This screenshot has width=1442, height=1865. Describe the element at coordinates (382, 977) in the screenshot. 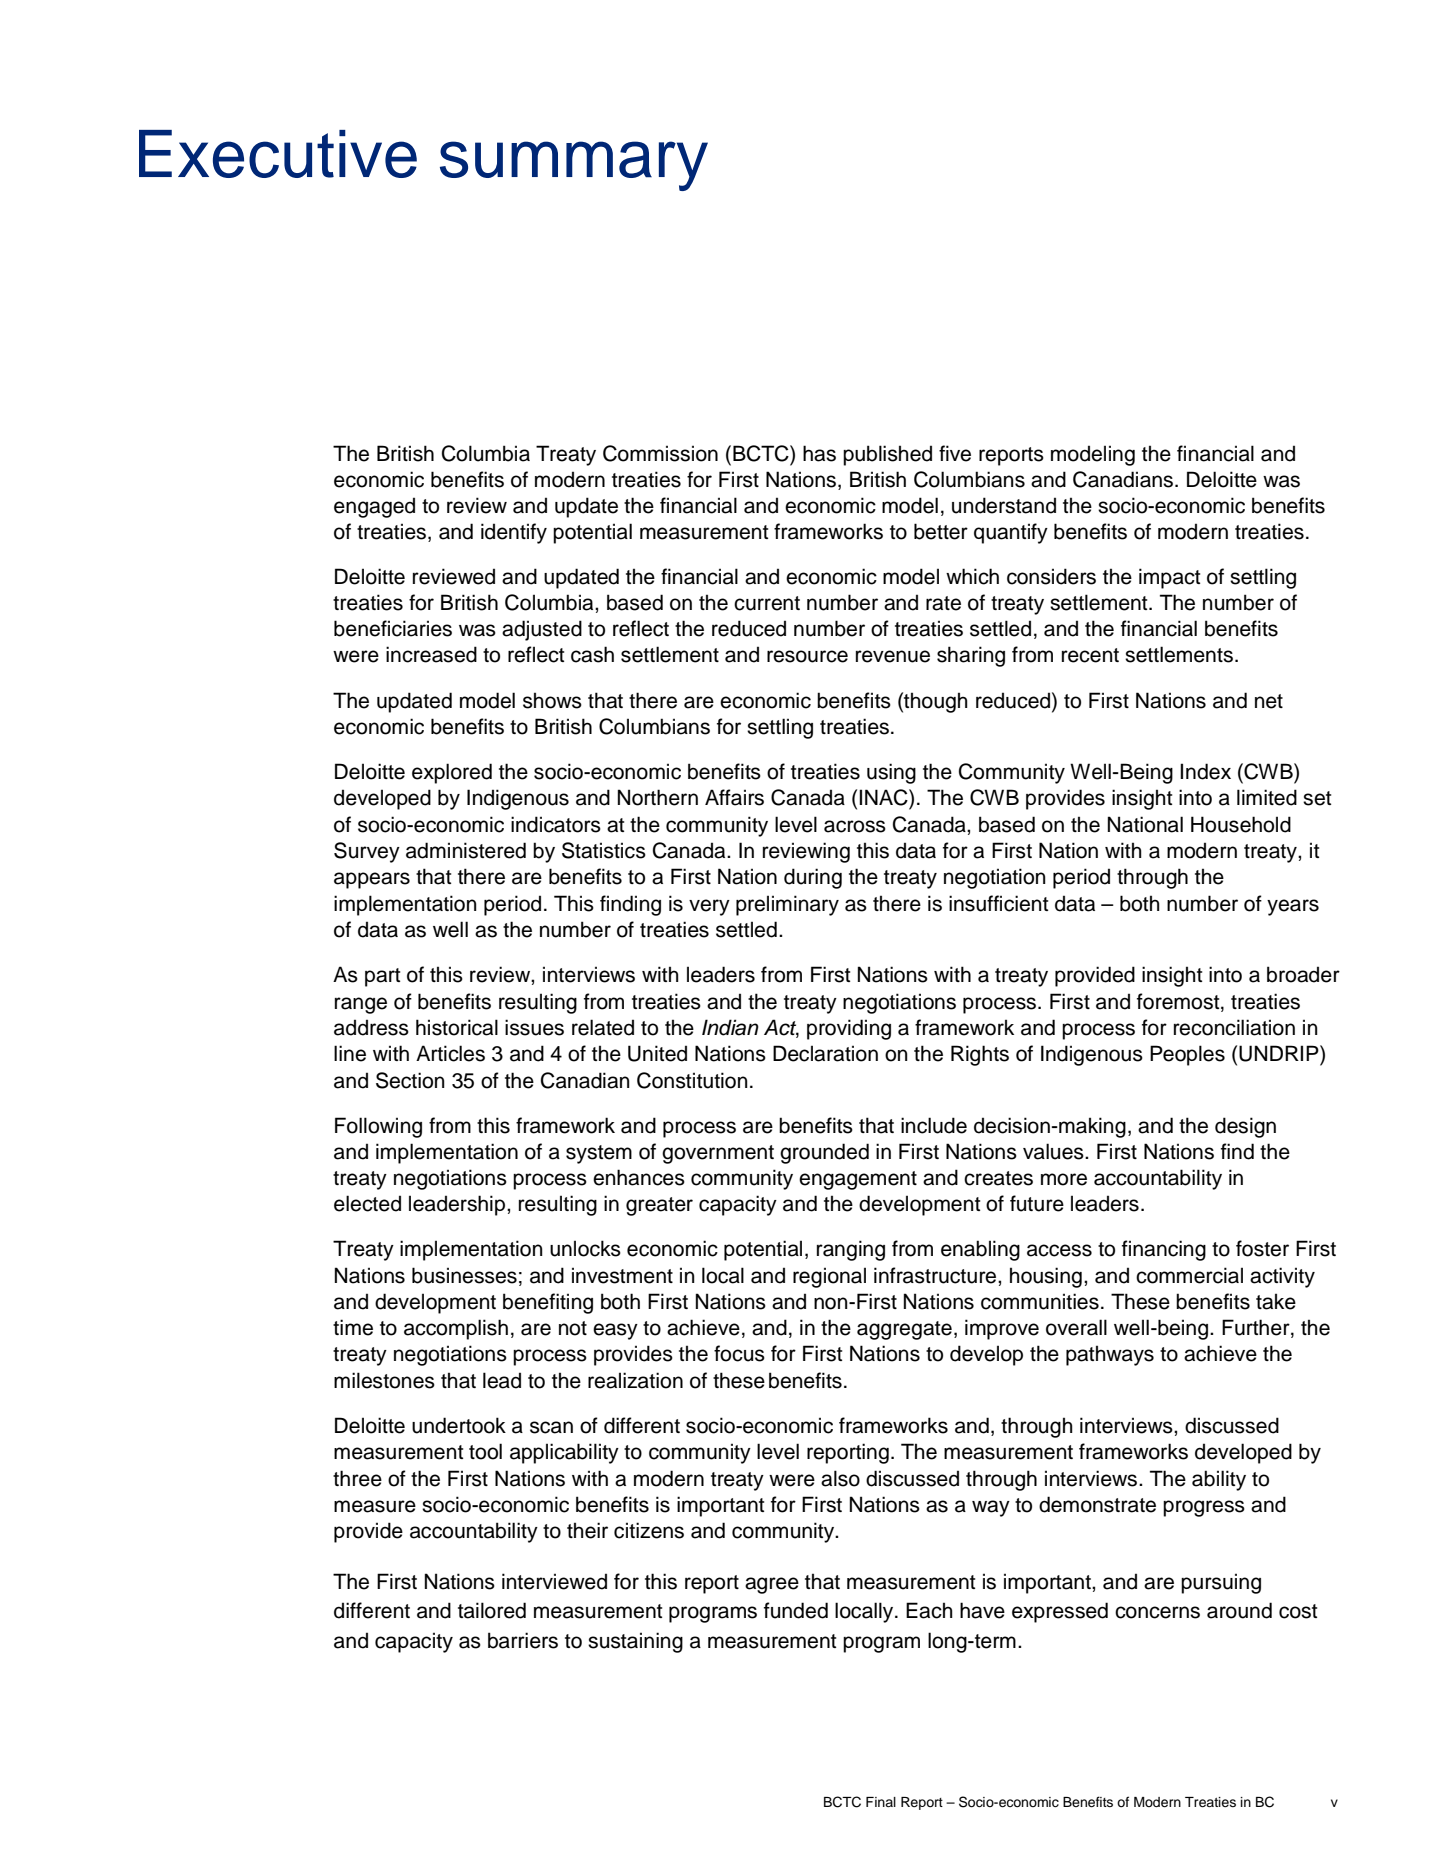

I see `part` at that location.
